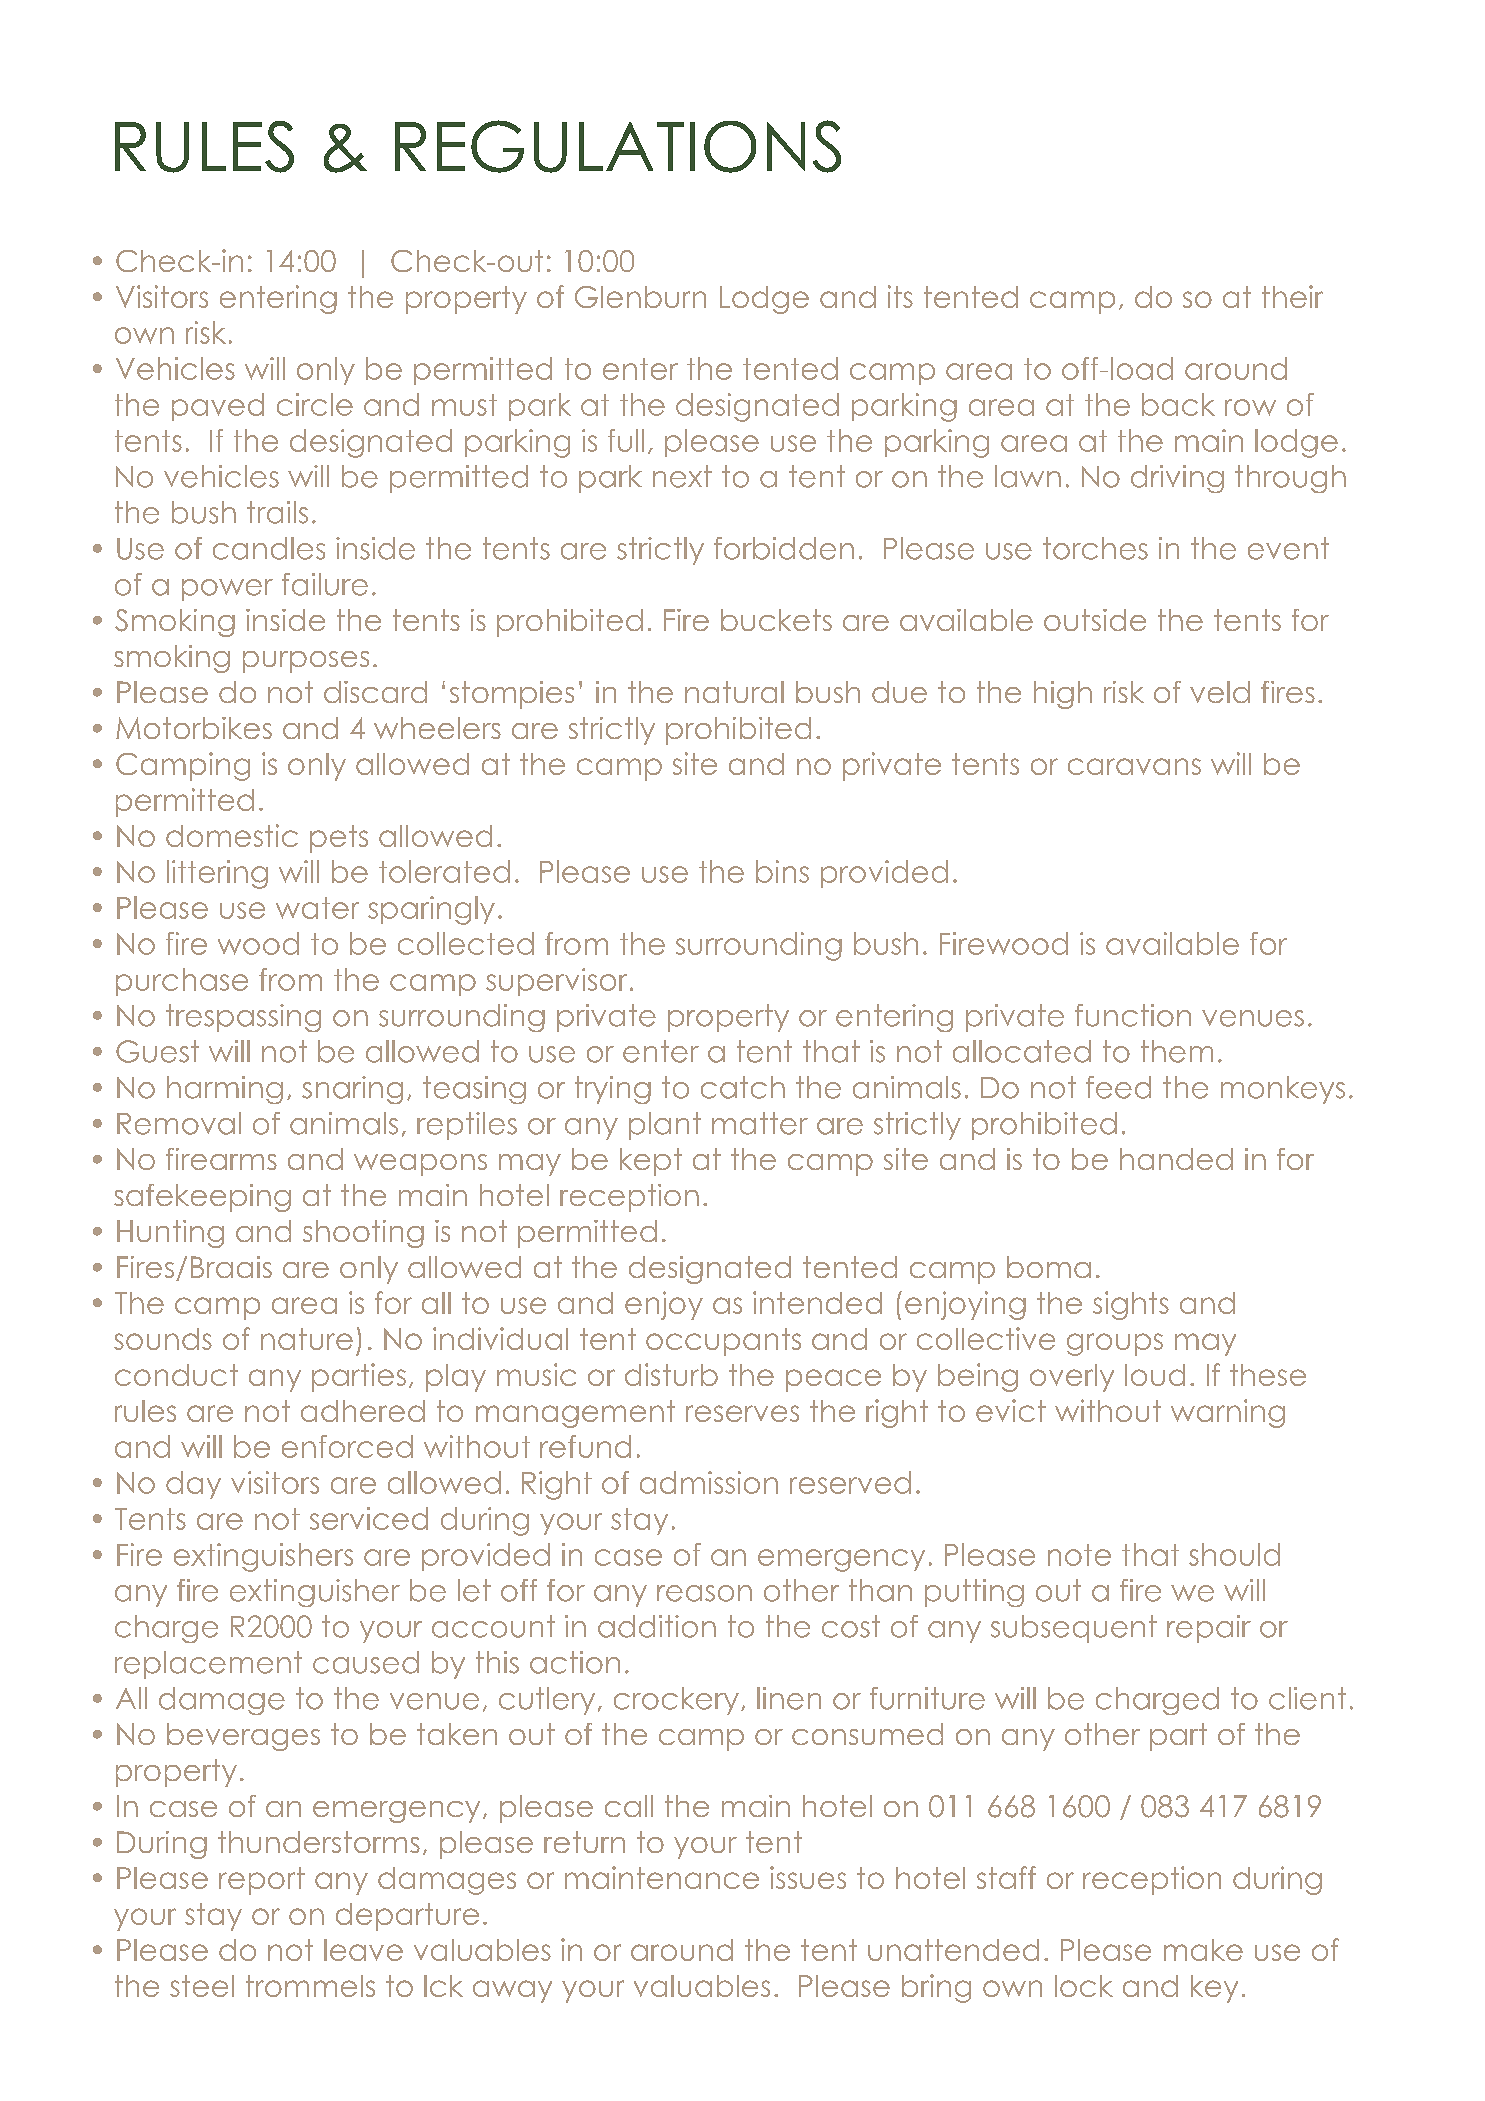  I want to click on outside, so click(1095, 620).
